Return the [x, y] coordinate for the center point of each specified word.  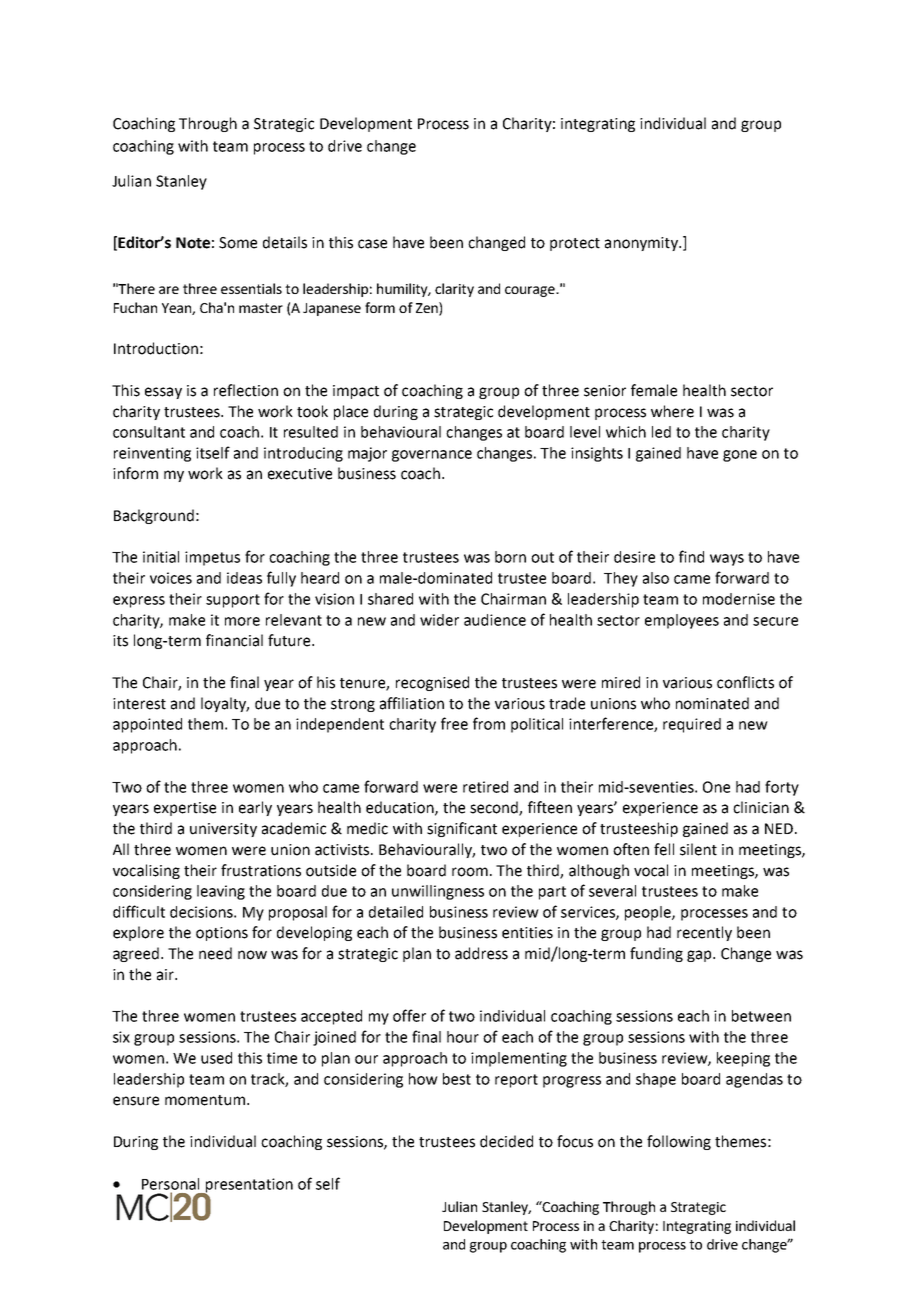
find [691, 556]
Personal [170, 1184]
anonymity [642, 244]
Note [193, 243]
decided [506, 1141]
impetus [212, 558]
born [510, 557]
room [470, 872]
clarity [454, 290]
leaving [221, 892]
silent [698, 849]
